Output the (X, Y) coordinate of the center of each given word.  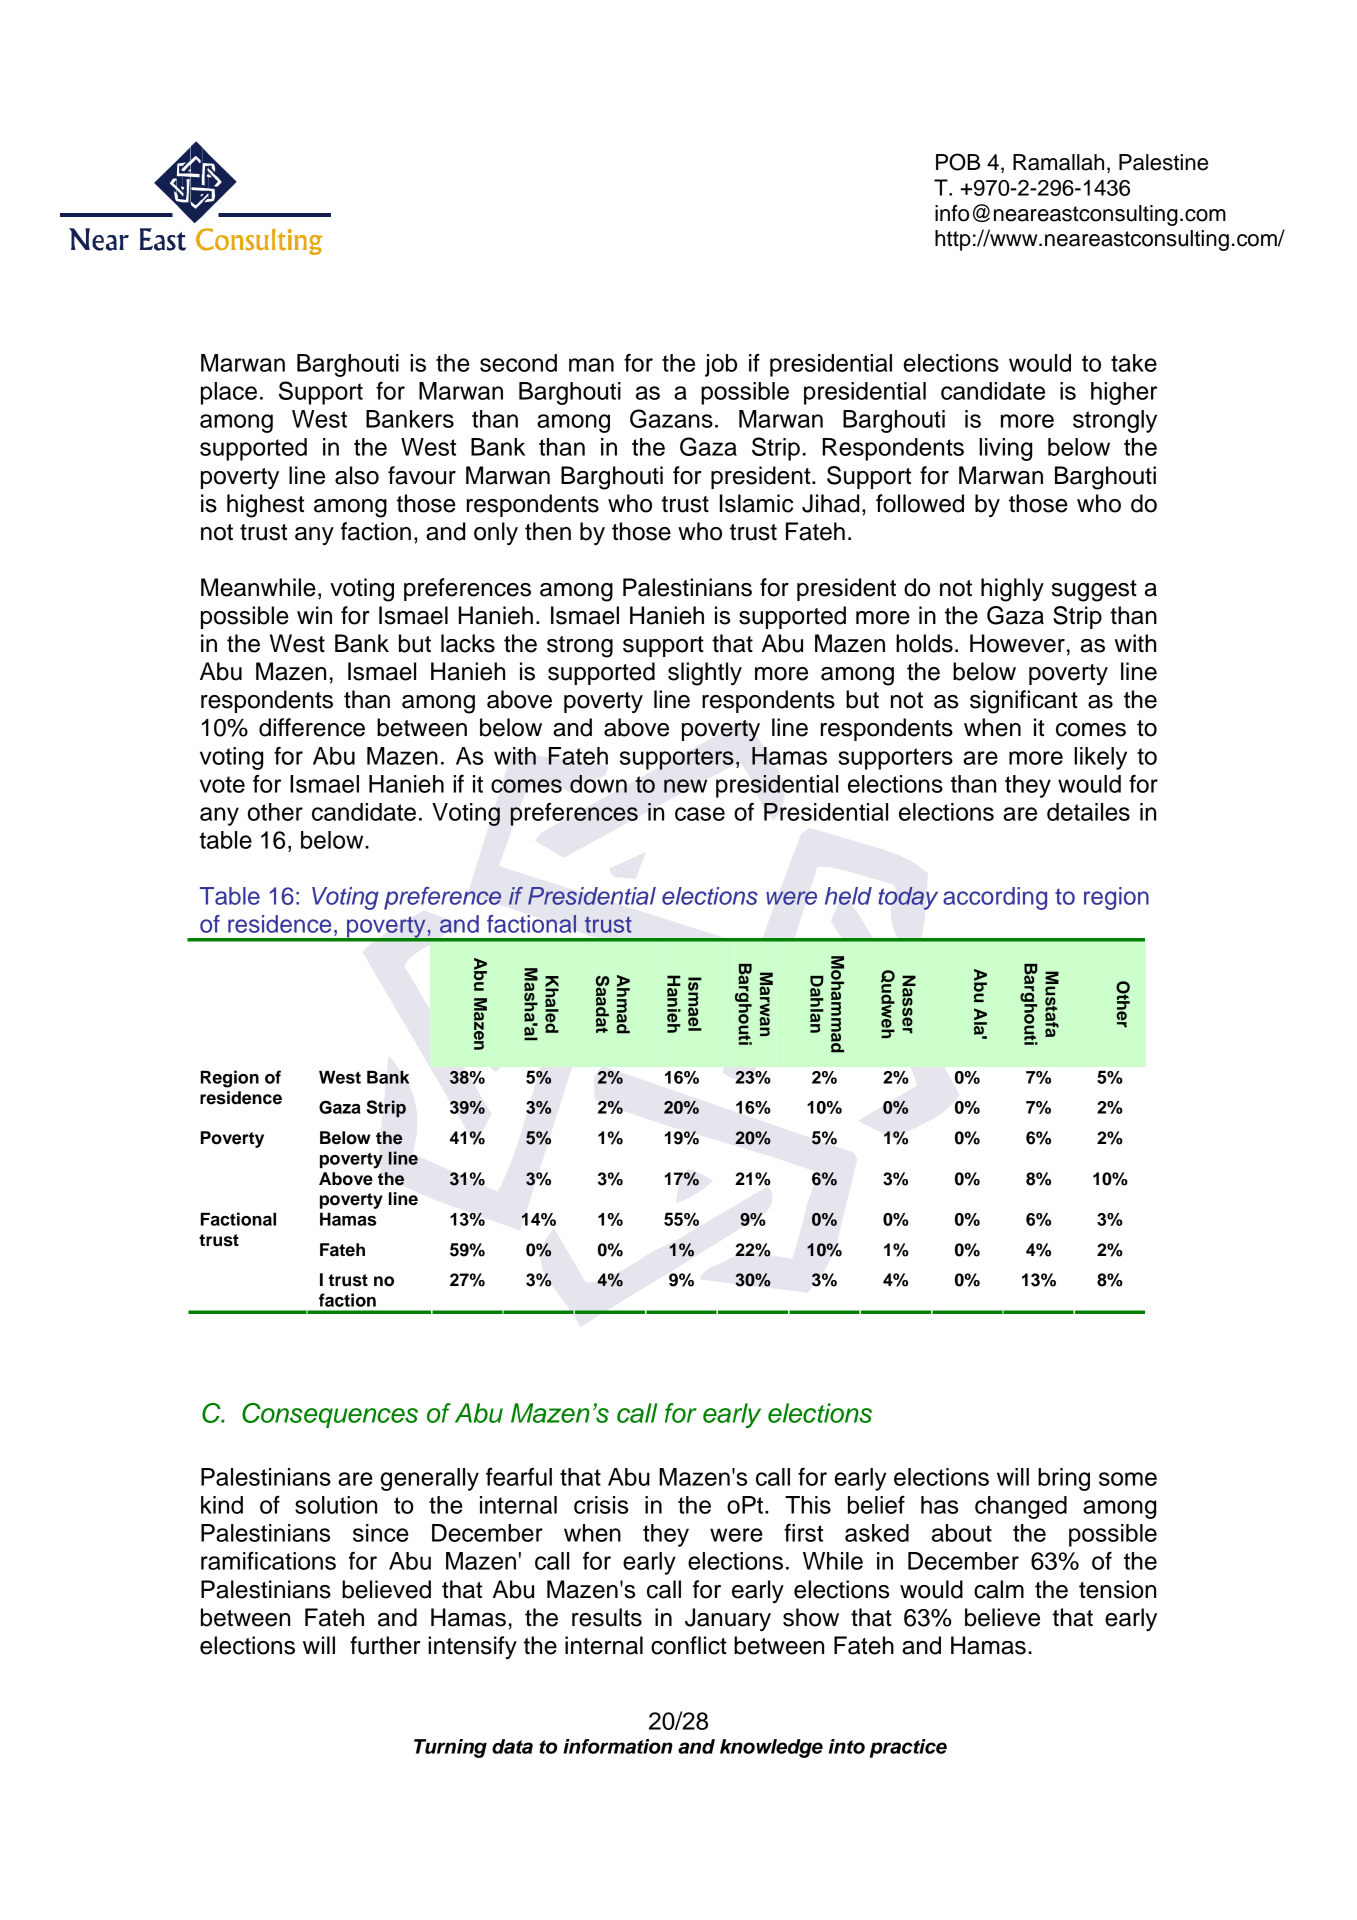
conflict (689, 1645)
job (721, 365)
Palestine (1163, 162)
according (995, 898)
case (700, 814)
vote (222, 784)
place (229, 393)
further (385, 1645)
